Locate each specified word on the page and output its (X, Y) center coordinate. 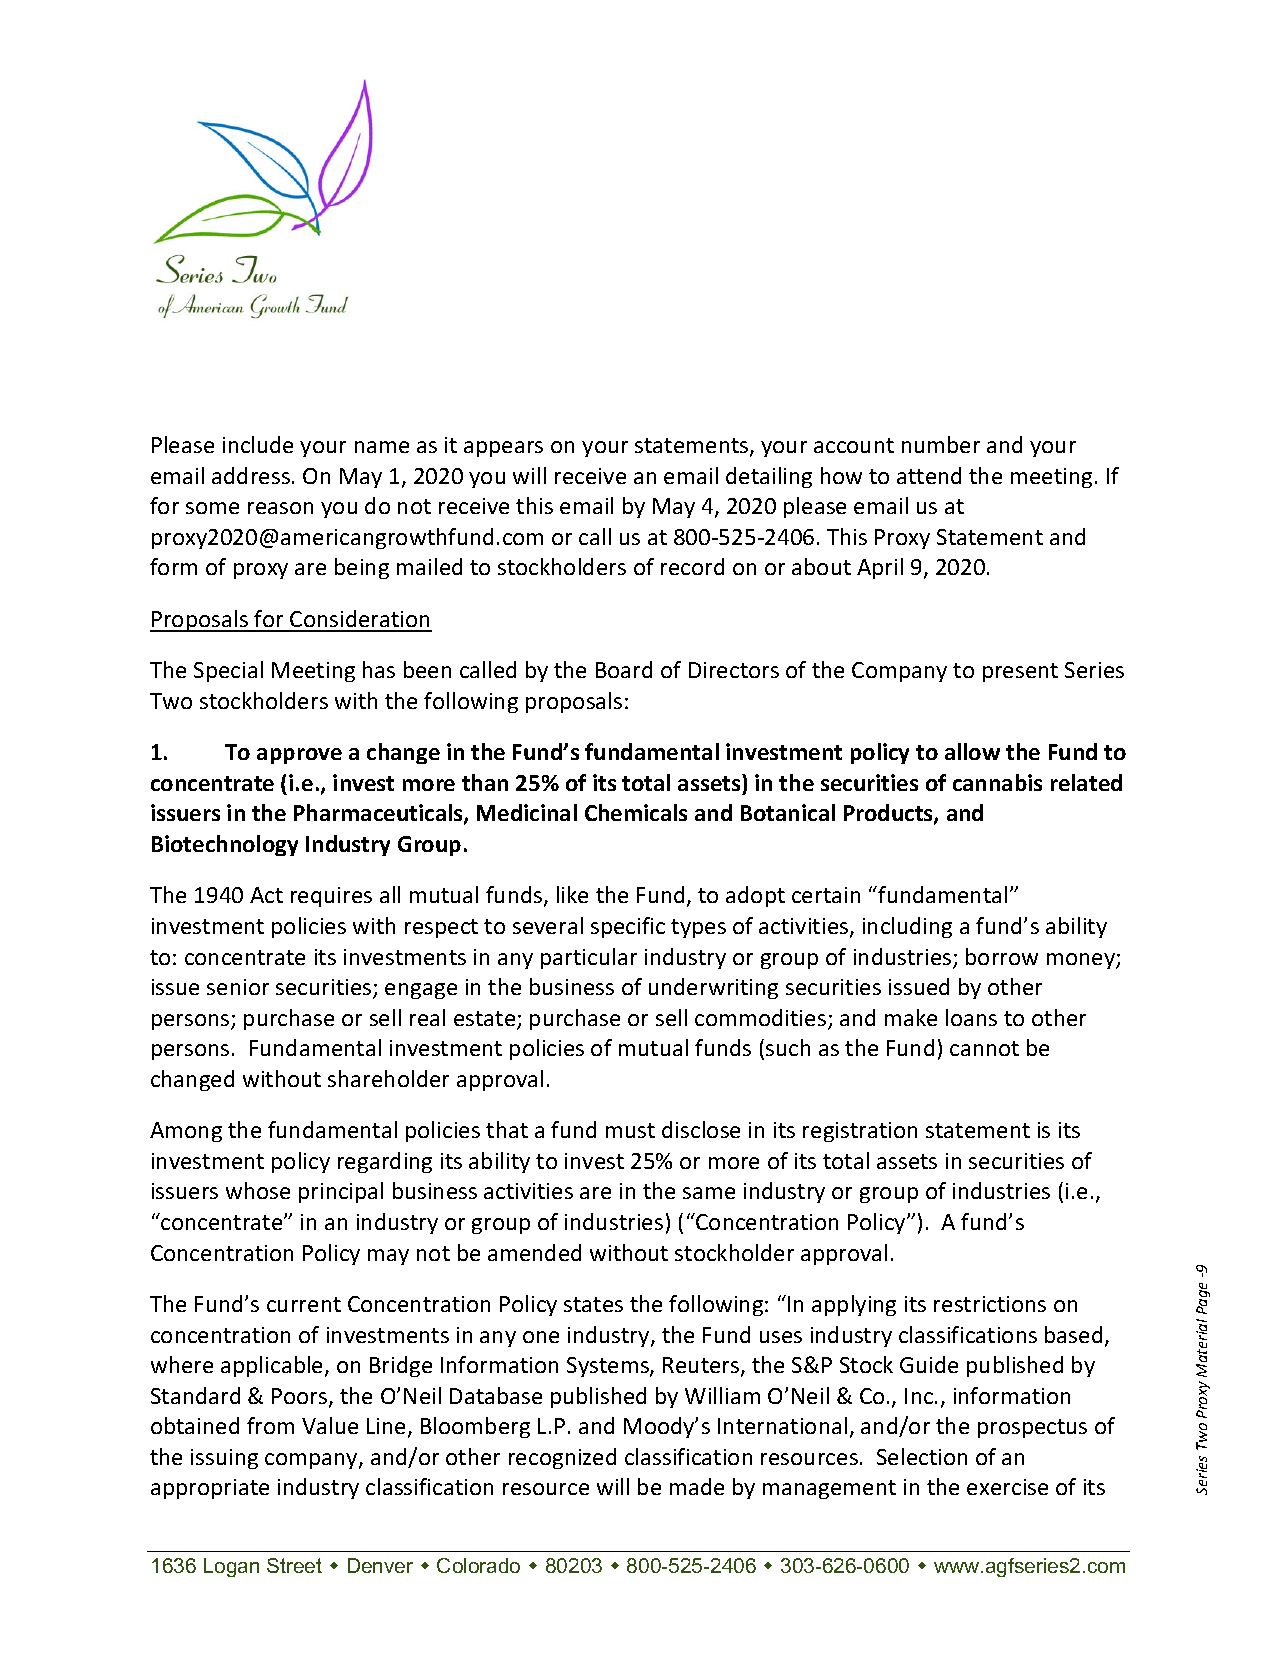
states (593, 1304)
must (630, 1130)
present (1020, 672)
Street (294, 1565)
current (304, 1304)
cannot (984, 1048)
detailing (769, 477)
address (251, 475)
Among (186, 1132)
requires (331, 897)
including (907, 927)
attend (929, 475)
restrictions (990, 1304)
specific (628, 927)
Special (228, 671)
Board (624, 669)
